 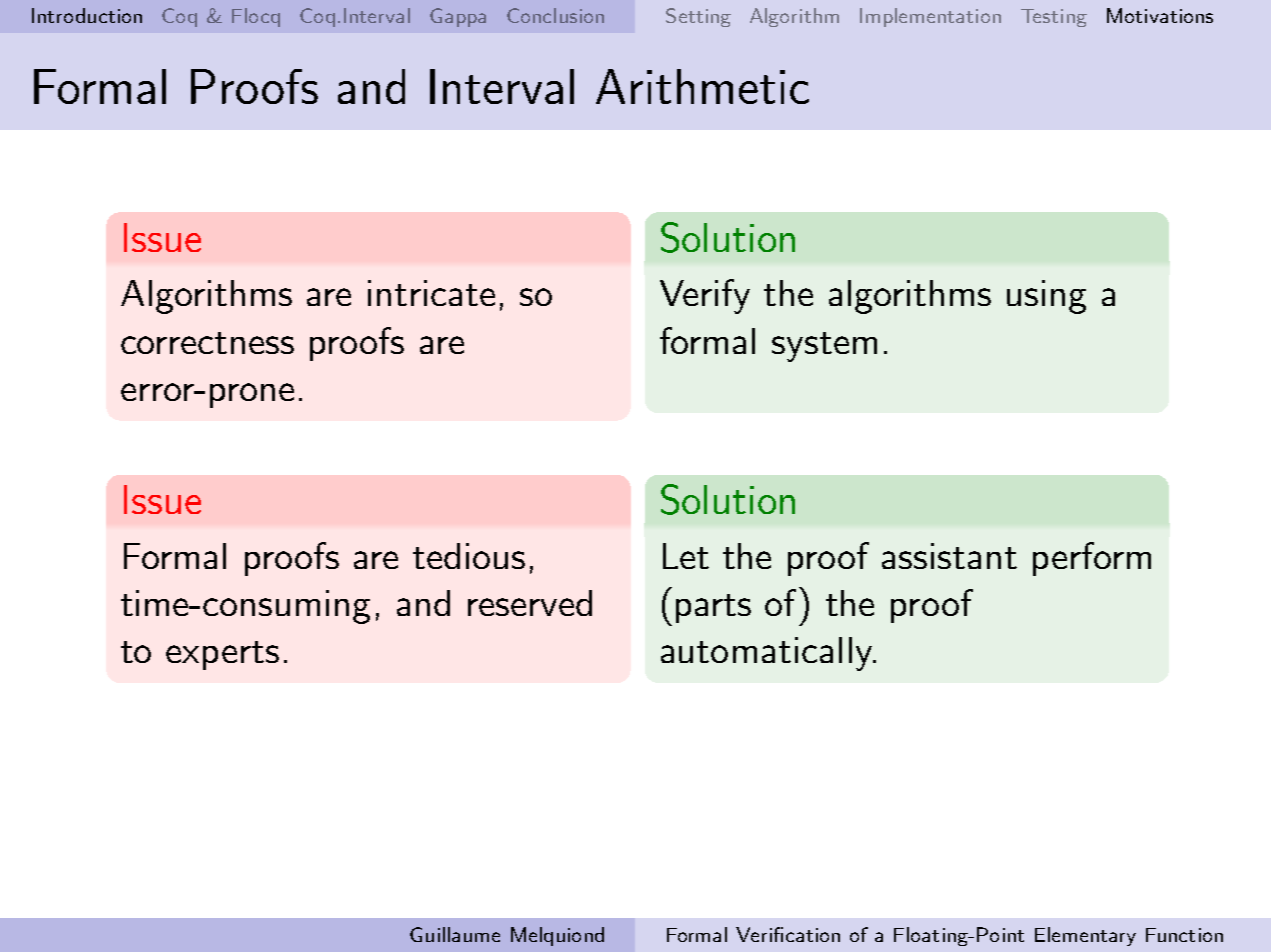 I want to click on Introduction, so click(x=87, y=15).
